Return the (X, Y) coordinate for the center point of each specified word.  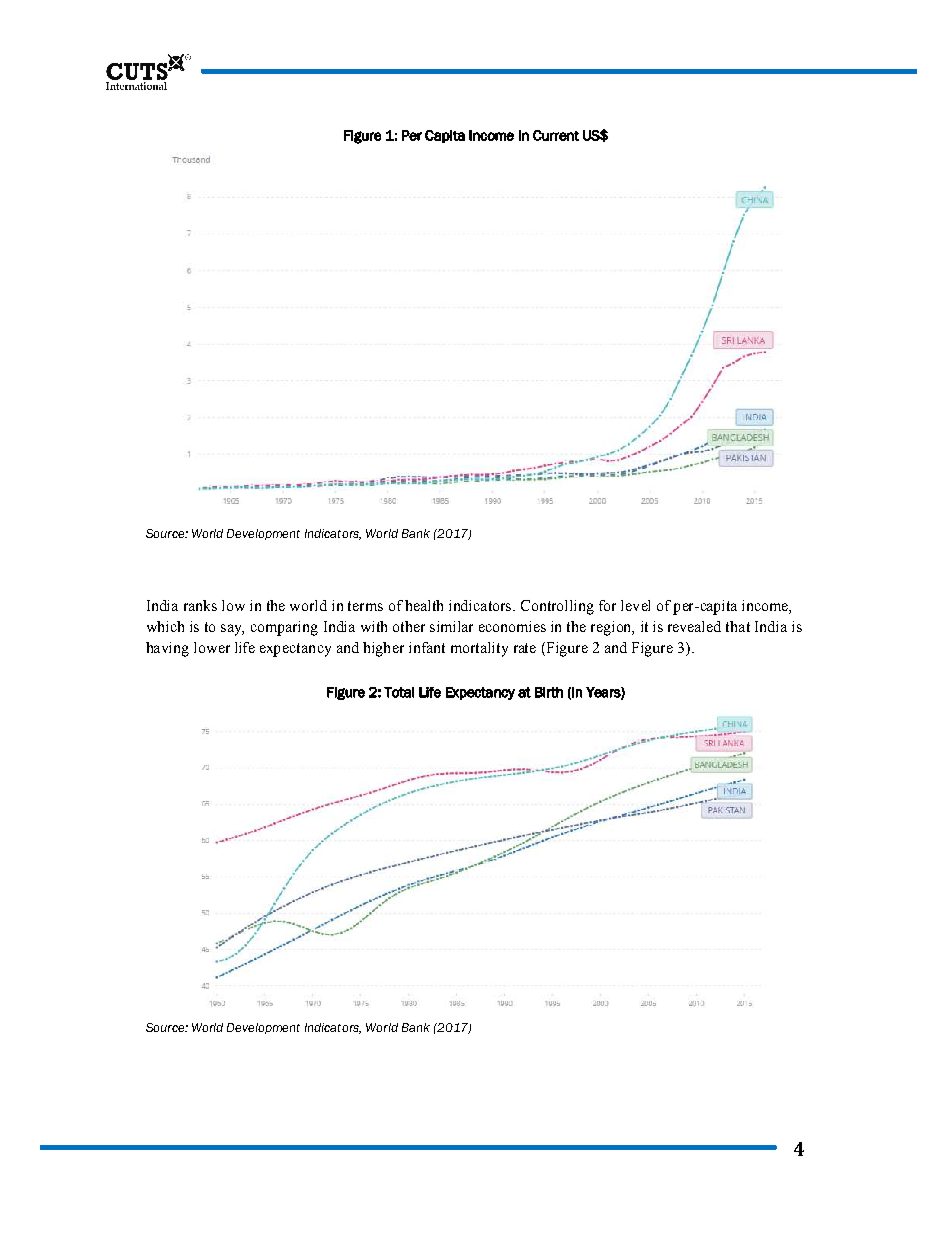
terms (365, 606)
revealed (694, 626)
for (607, 605)
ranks (200, 605)
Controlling (557, 607)
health (424, 605)
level (635, 605)
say (232, 630)
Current (556, 135)
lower (212, 647)
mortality (479, 649)
